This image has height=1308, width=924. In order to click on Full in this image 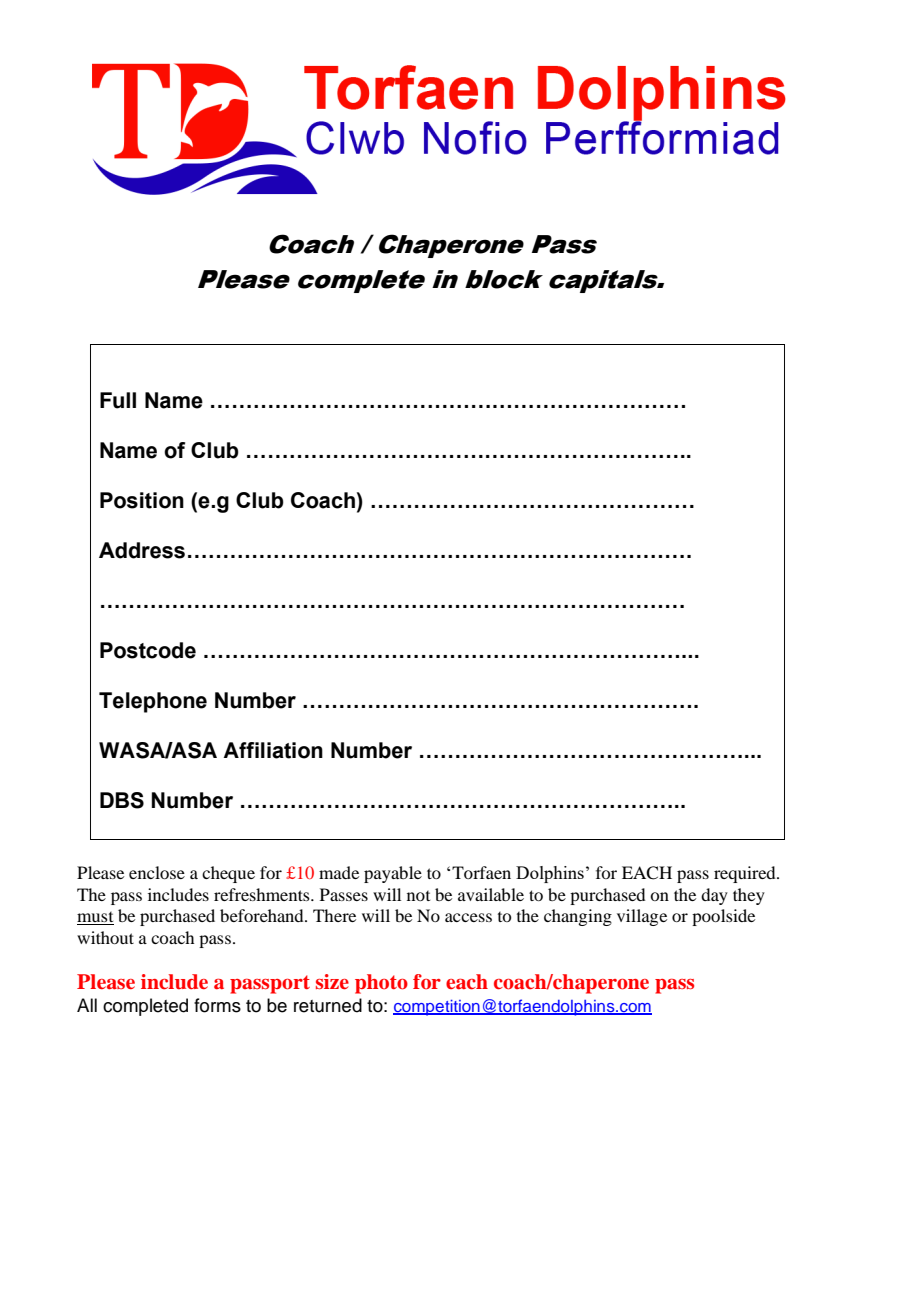, I will do `click(118, 400)`.
